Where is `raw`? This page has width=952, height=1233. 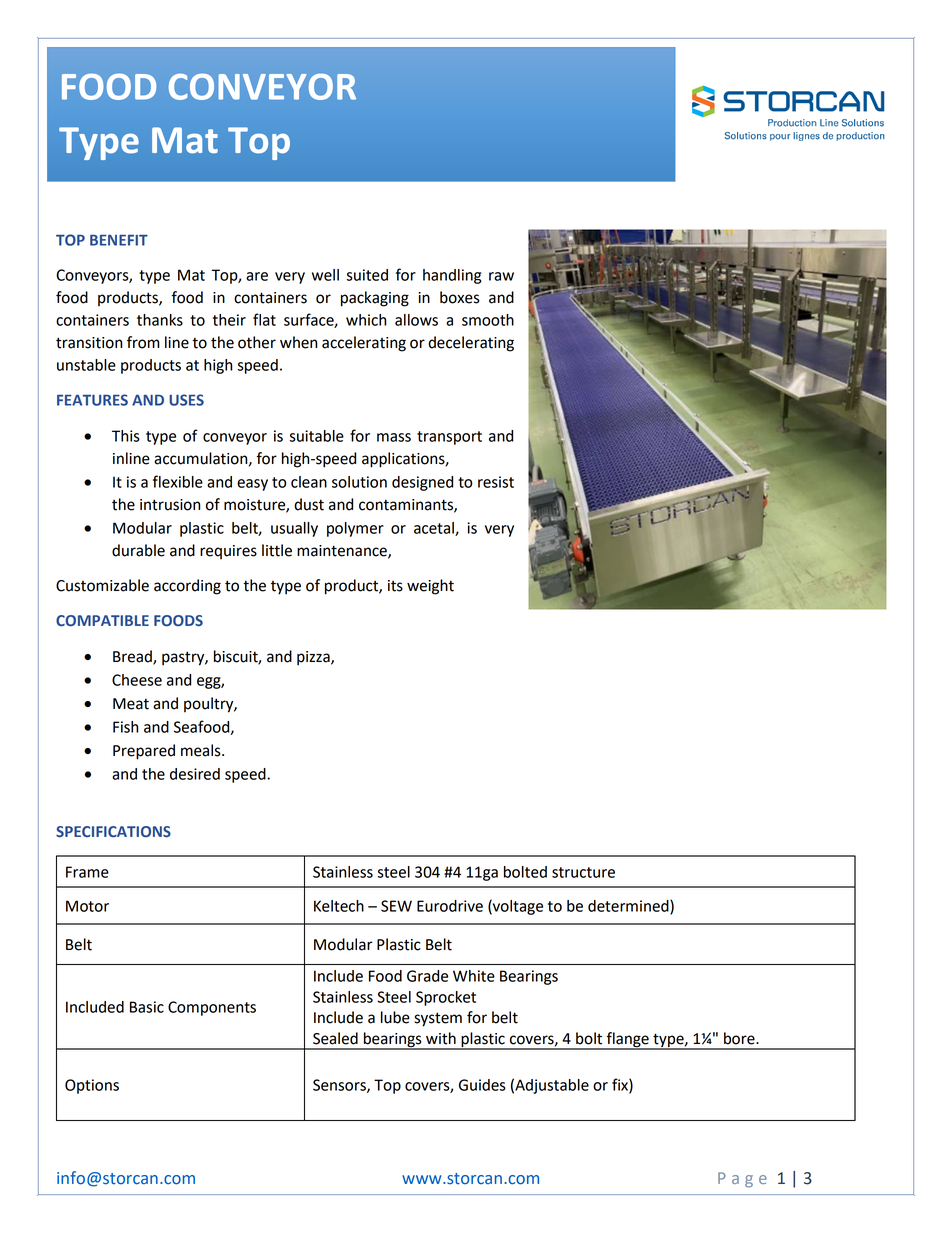
raw is located at coordinates (501, 276).
